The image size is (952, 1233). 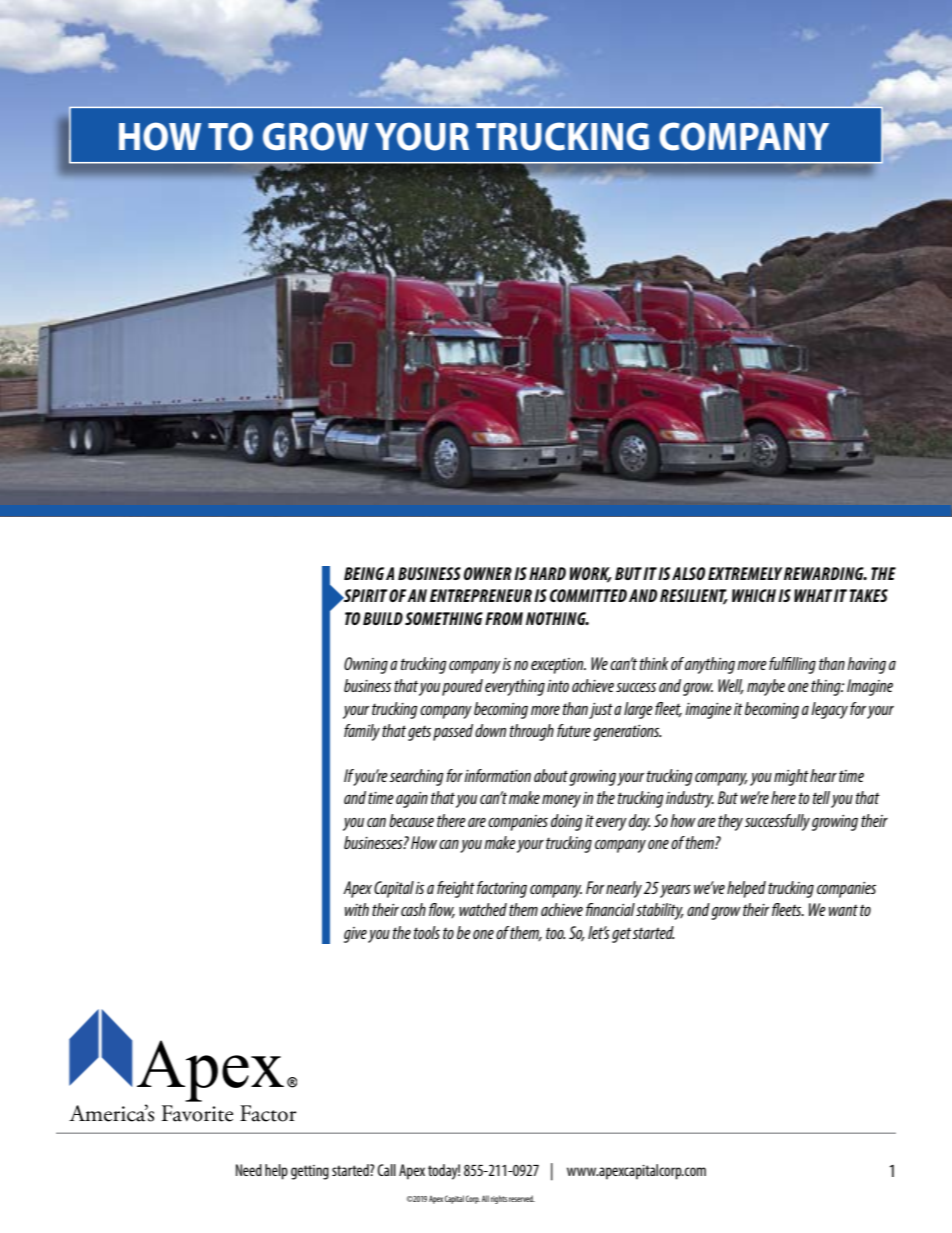 I want to click on legacy, so click(x=829, y=710).
